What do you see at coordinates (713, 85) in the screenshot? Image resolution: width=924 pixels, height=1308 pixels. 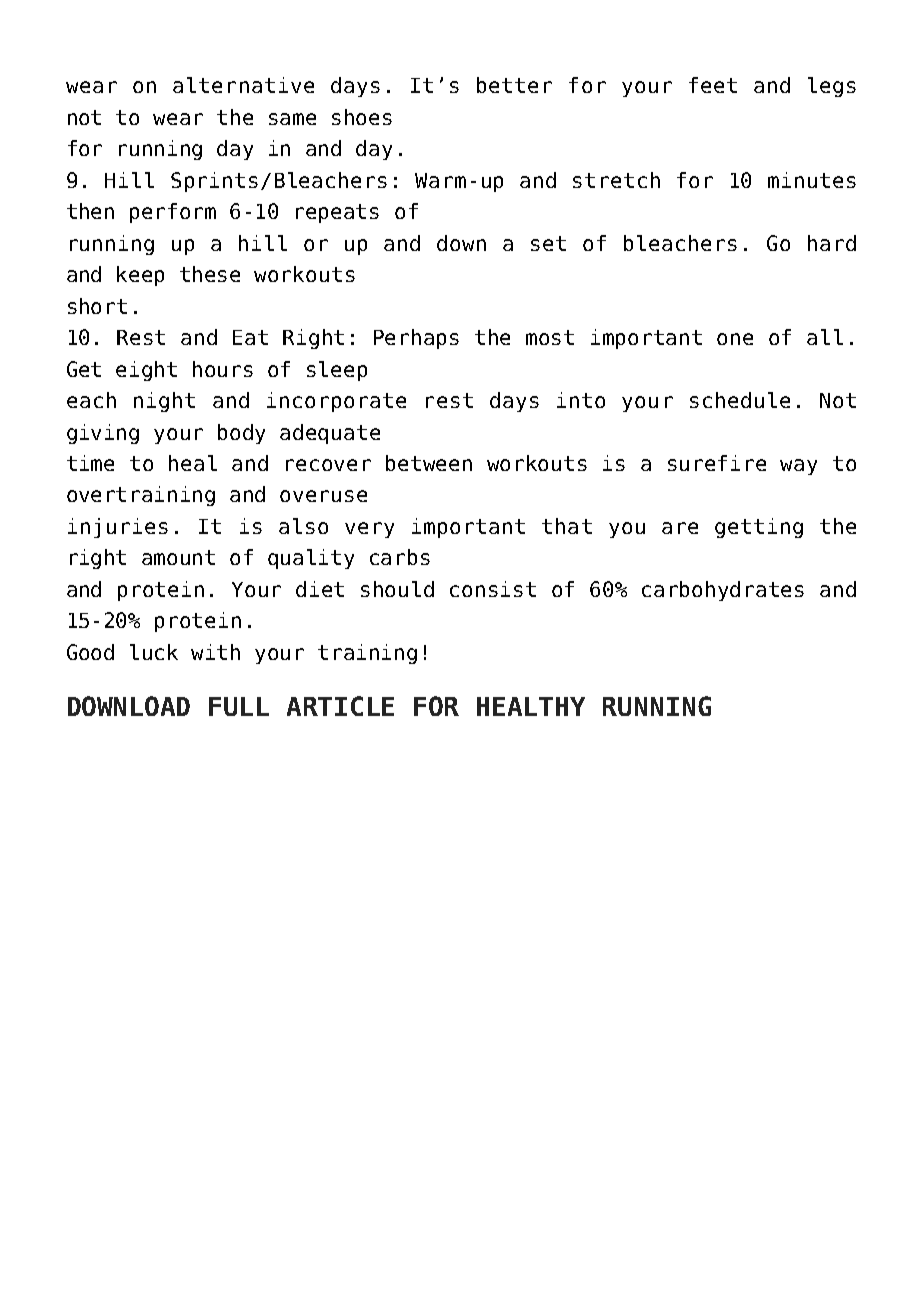 I see `feet` at bounding box center [713, 85].
